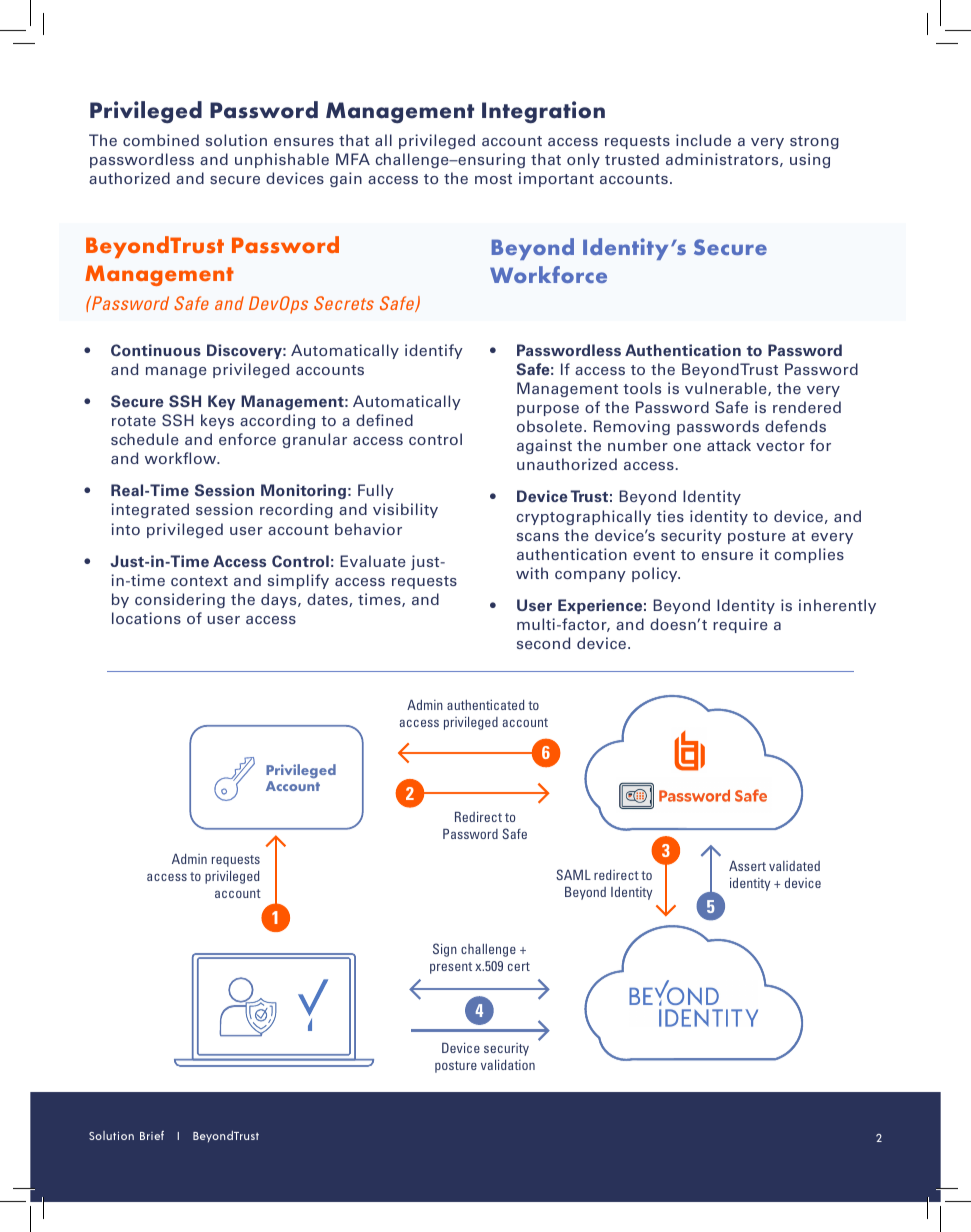 This document has height=1232, width=971. I want to click on Sign, so click(445, 950).
